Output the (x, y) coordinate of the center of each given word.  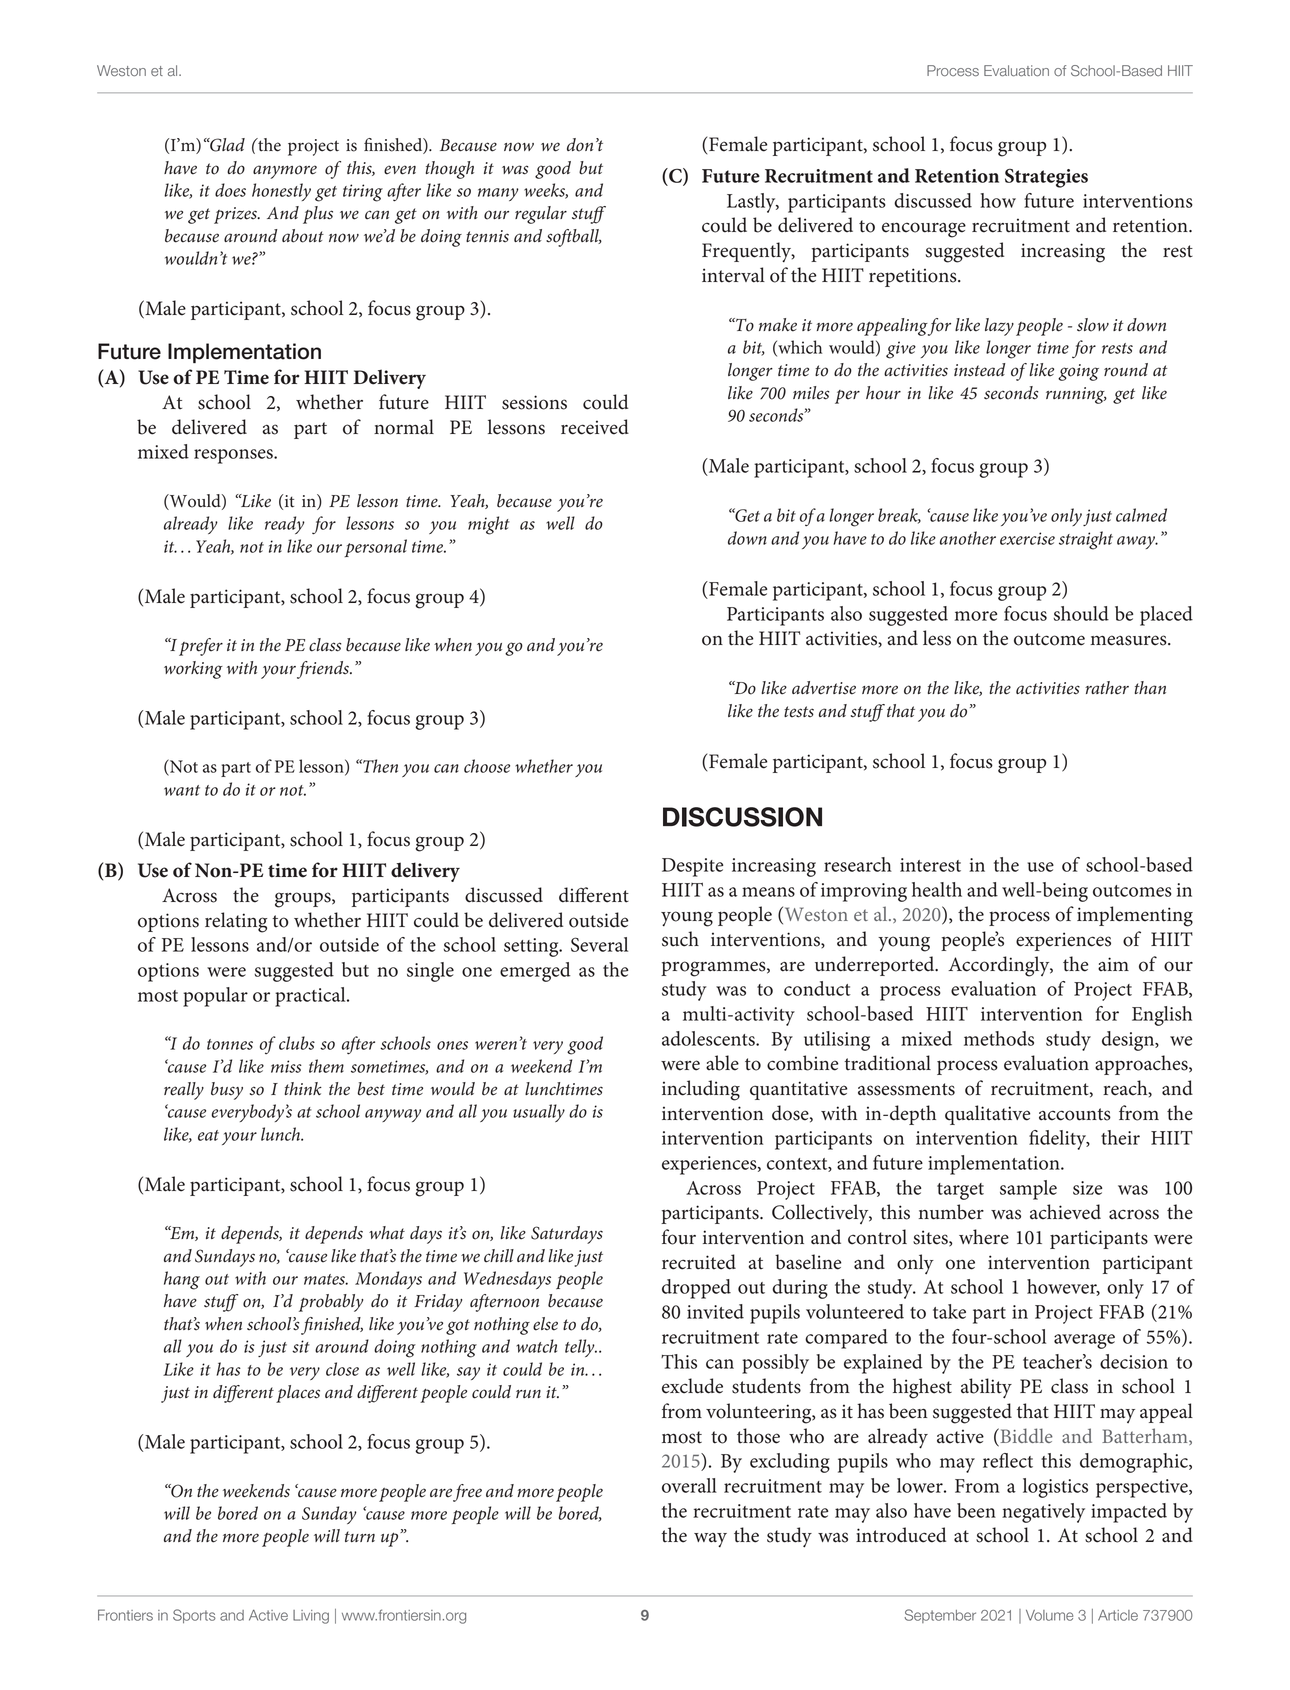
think (303, 1088)
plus (318, 215)
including (701, 1090)
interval (733, 275)
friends (324, 670)
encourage (924, 230)
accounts (1075, 1114)
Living (311, 1617)
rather (1107, 688)
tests (799, 712)
